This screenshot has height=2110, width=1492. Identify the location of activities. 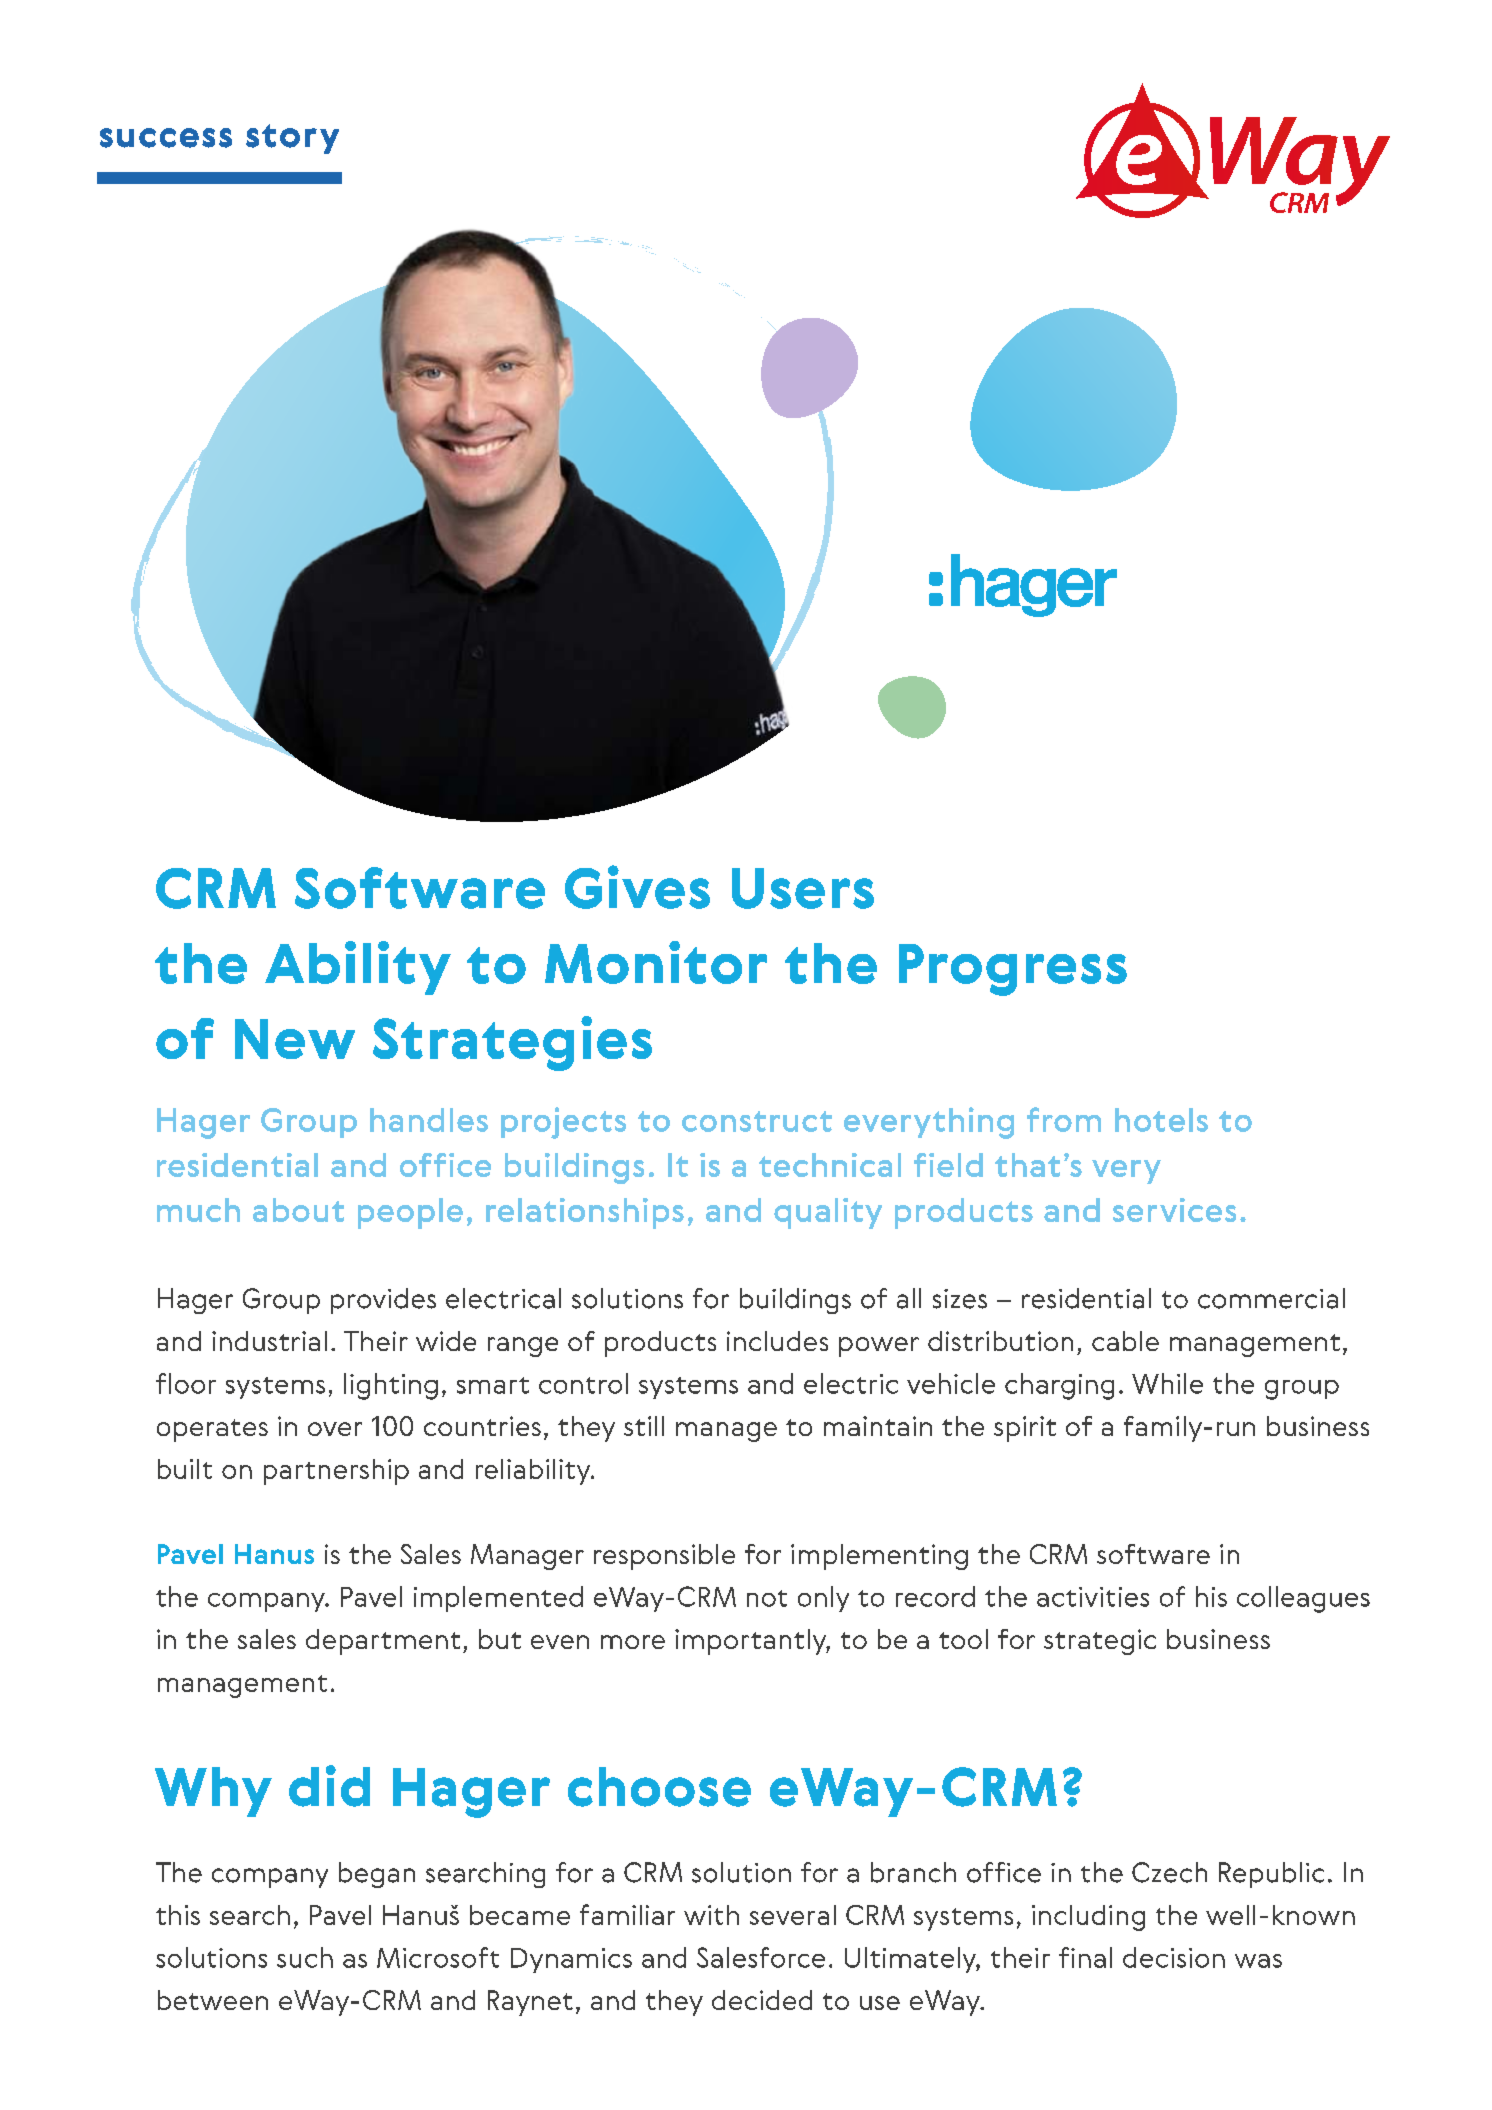
(1093, 1597).
